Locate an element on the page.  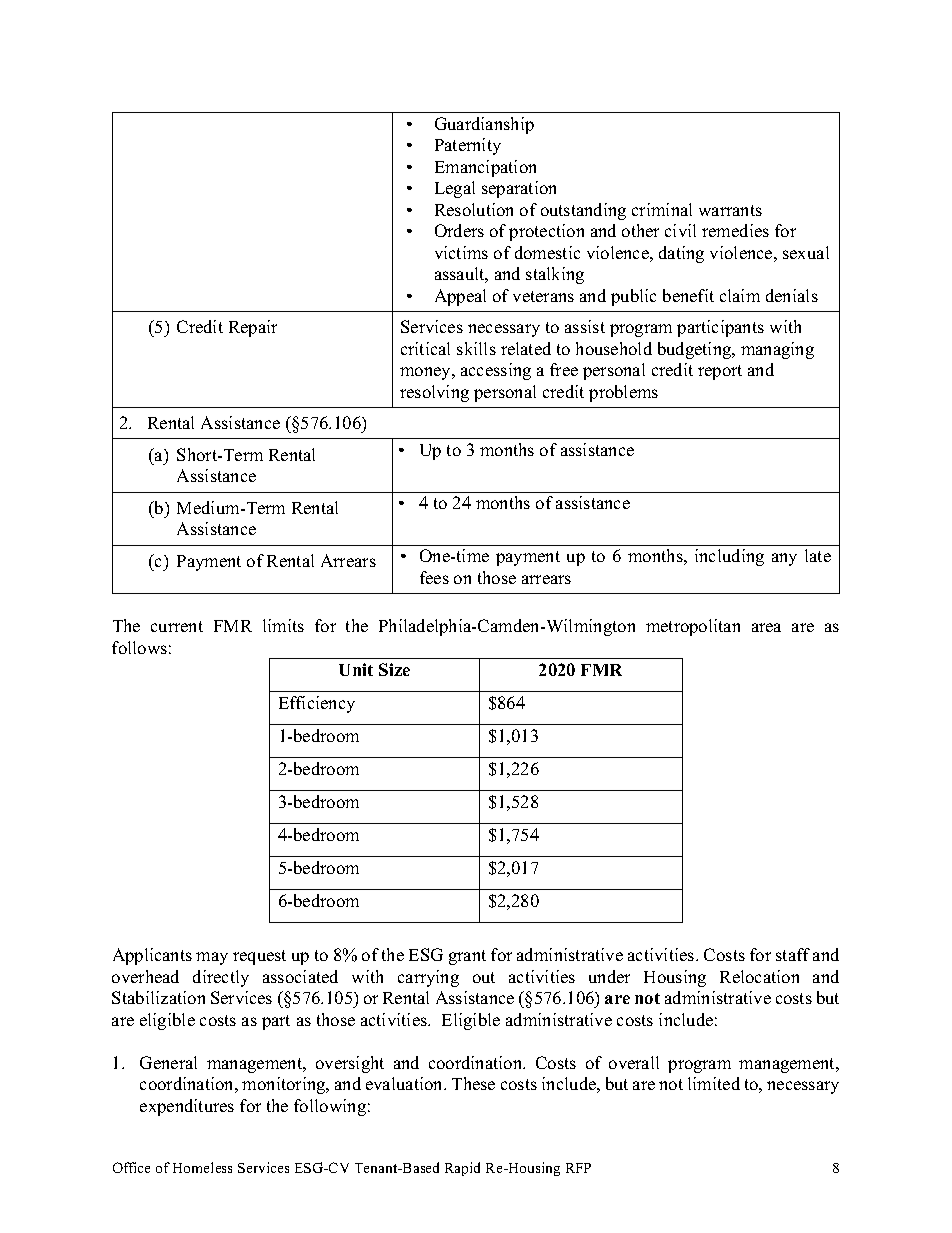
Efficiency is located at coordinates (317, 704).
